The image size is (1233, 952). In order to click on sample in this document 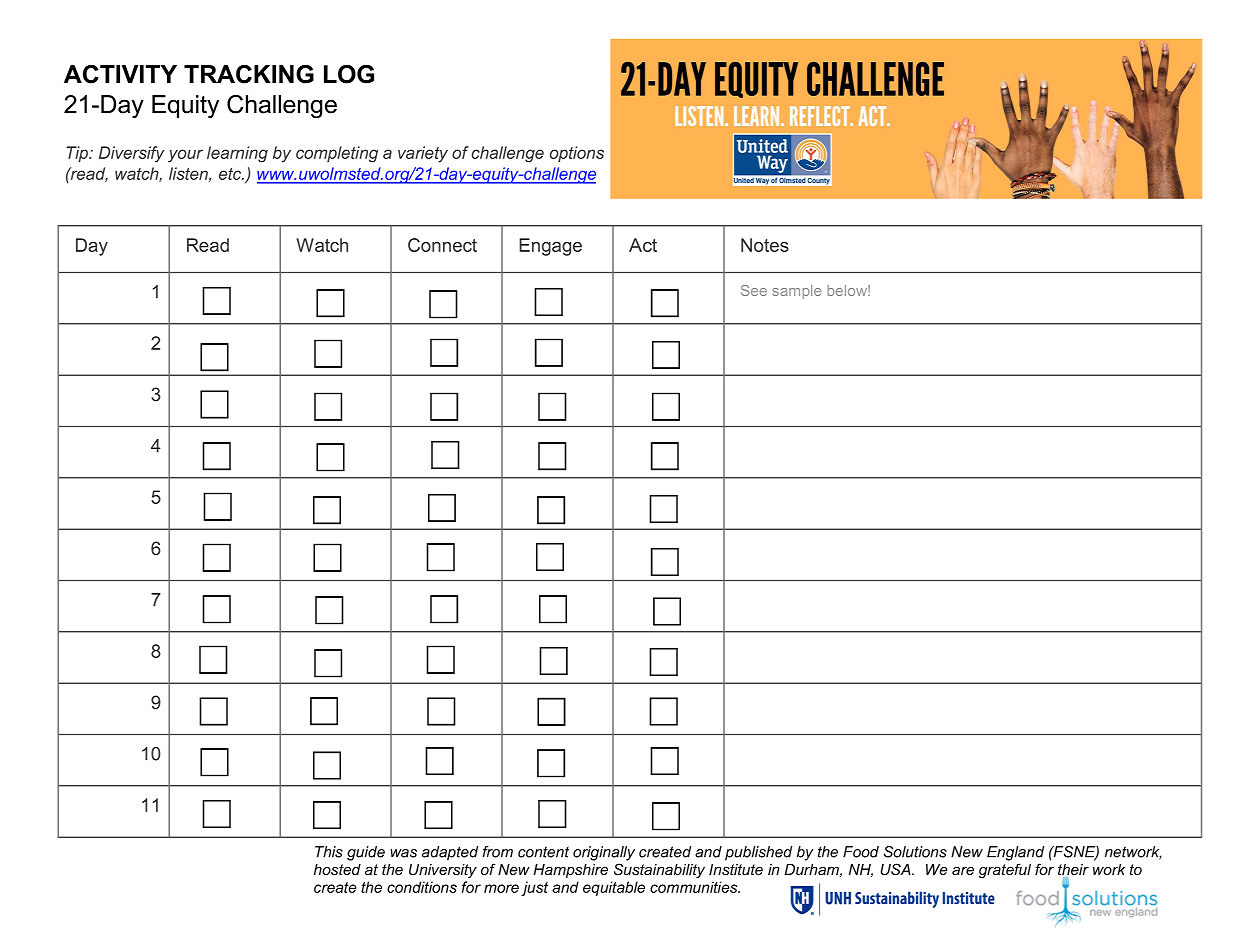, I will do `click(796, 292)`.
